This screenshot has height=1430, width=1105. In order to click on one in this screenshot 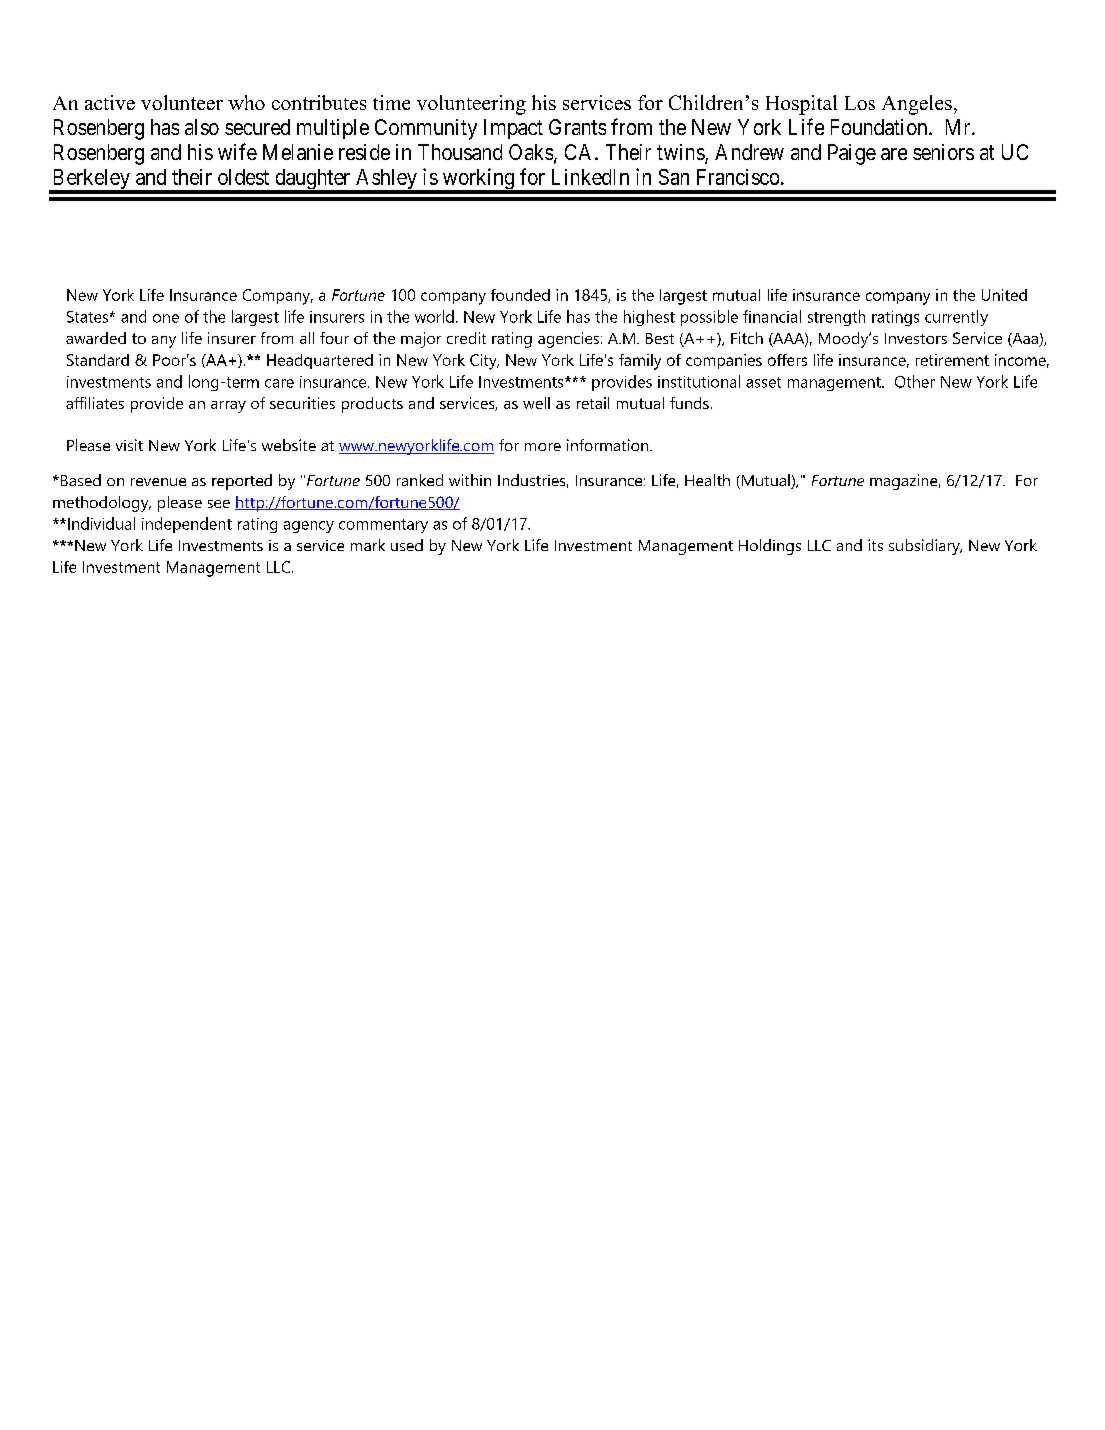, I will do `click(166, 318)`.
